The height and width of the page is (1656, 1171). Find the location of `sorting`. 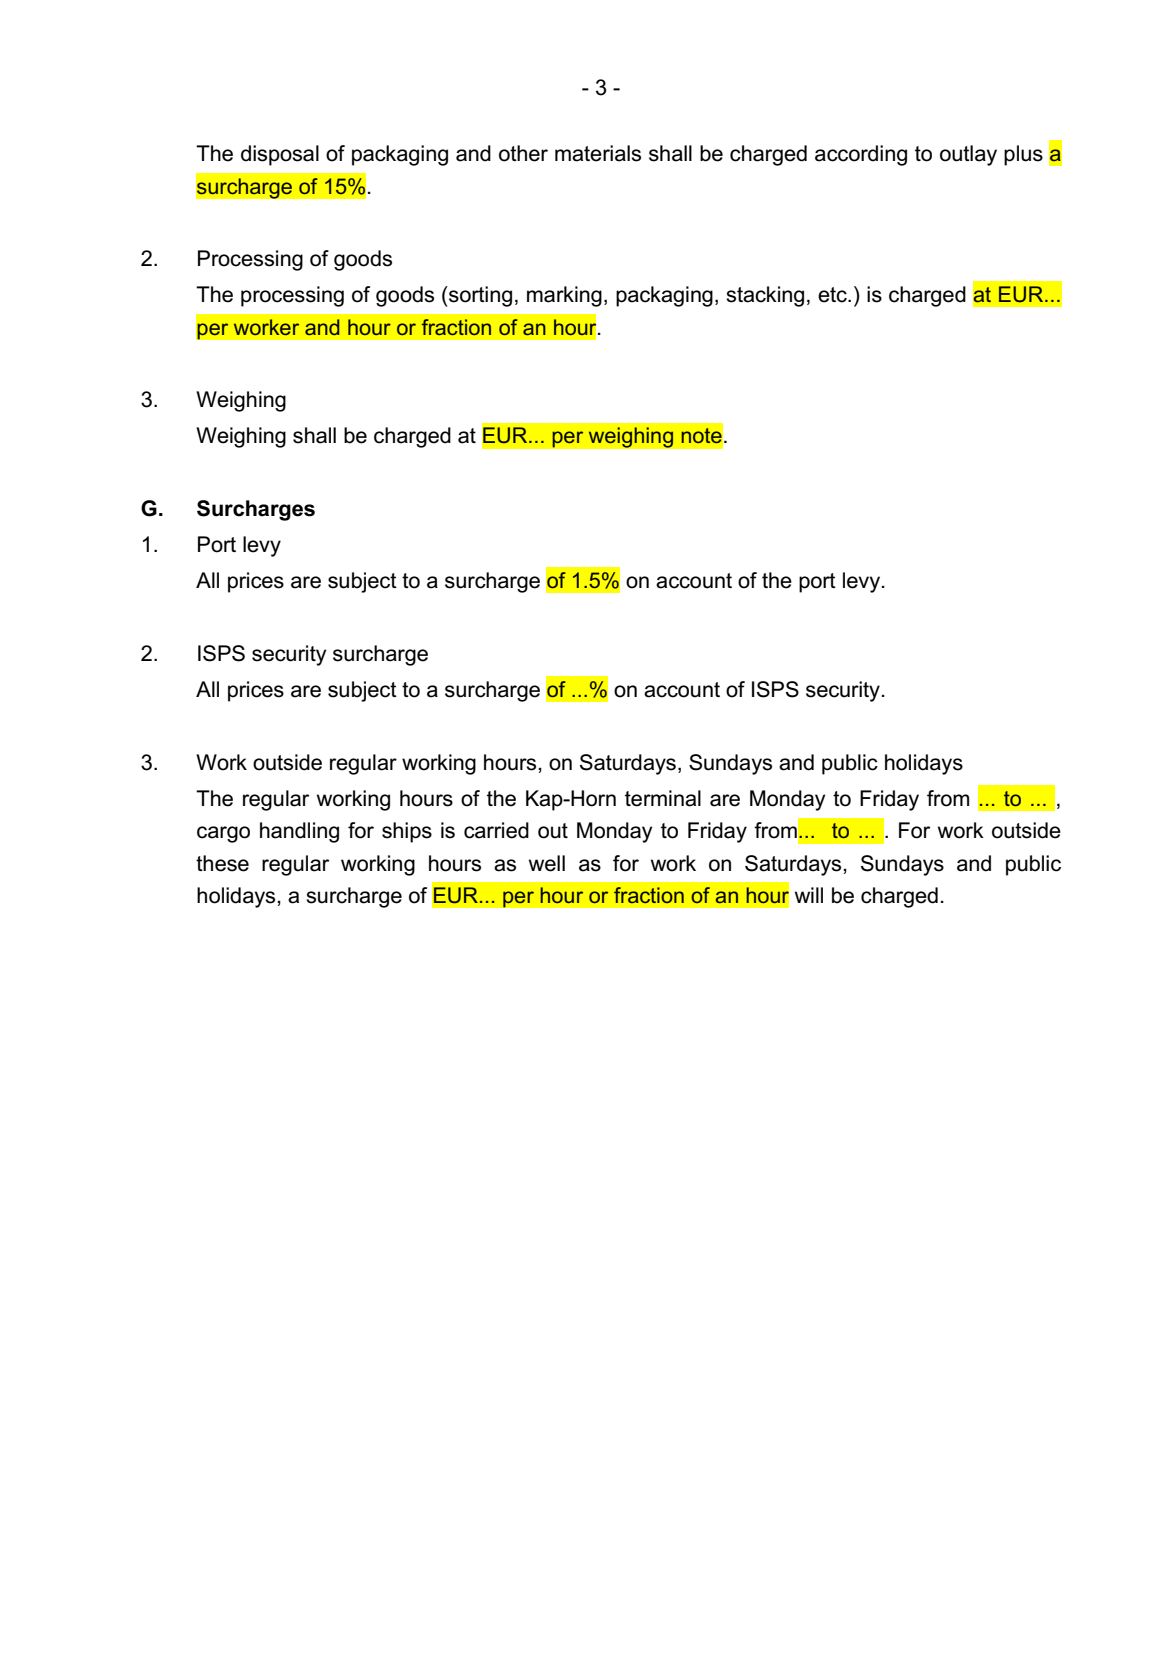

sorting is located at coordinates (479, 296).
